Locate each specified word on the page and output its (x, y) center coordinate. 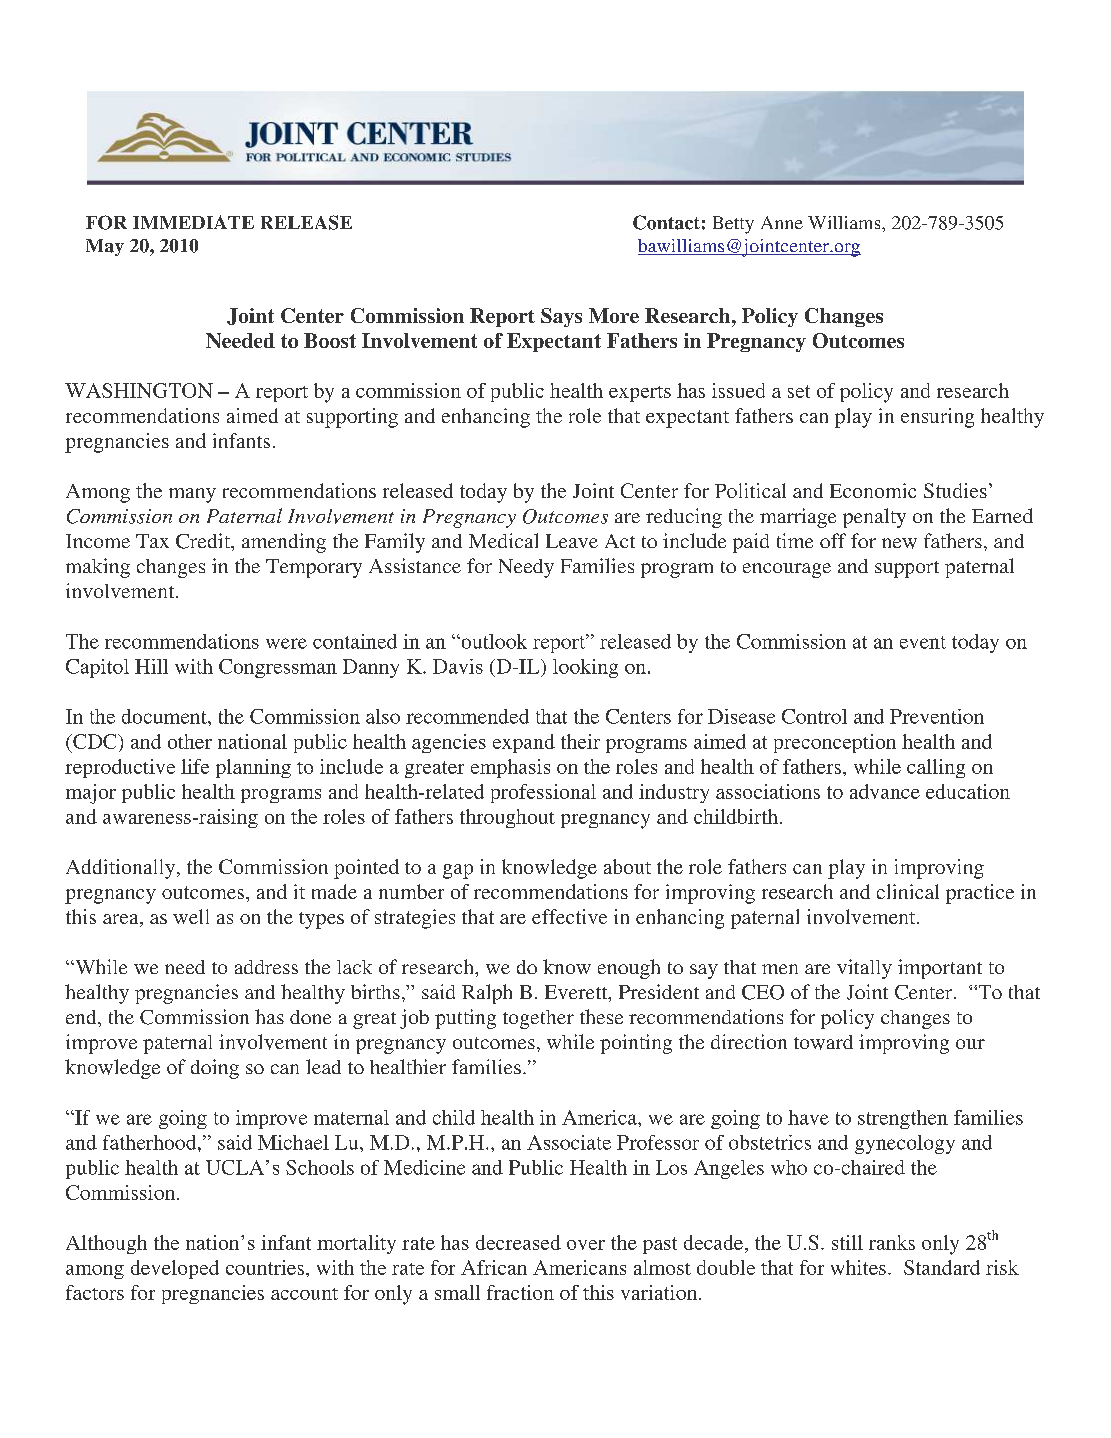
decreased (518, 1242)
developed (175, 1269)
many (192, 495)
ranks (892, 1242)
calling (936, 768)
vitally (864, 969)
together (538, 1019)
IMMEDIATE (193, 222)
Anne (782, 222)
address (266, 967)
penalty (874, 518)
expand (524, 743)
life (195, 766)
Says (561, 317)
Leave (572, 541)
